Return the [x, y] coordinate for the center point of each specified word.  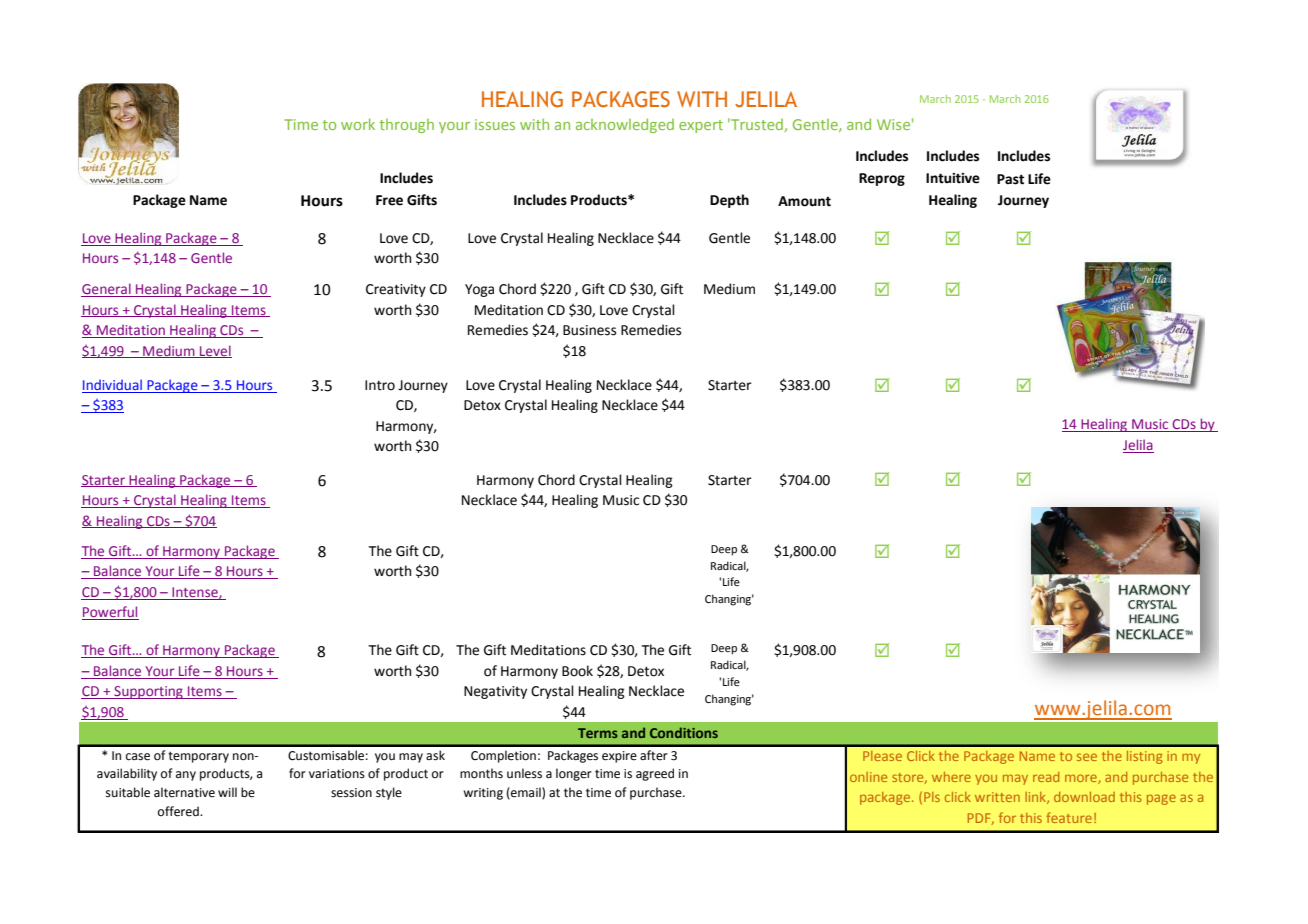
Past [1010, 179]
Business [589, 330]
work [358, 124]
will [227, 792]
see [1087, 757]
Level [215, 351]
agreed [655, 774]
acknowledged [625, 125]
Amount [804, 201]
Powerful [110, 613]
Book [577, 671]
